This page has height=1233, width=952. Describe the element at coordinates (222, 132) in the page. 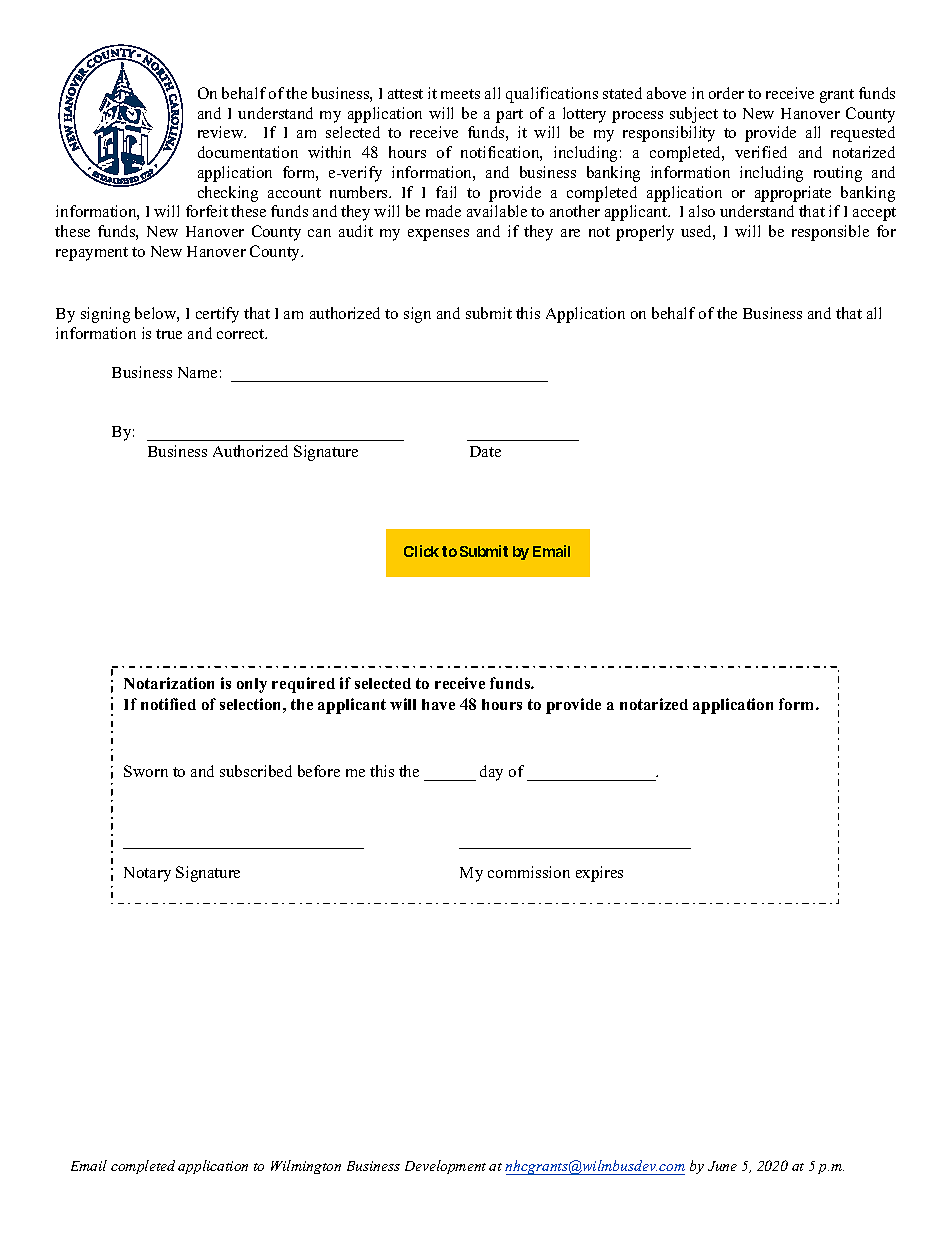

I see `review` at that location.
